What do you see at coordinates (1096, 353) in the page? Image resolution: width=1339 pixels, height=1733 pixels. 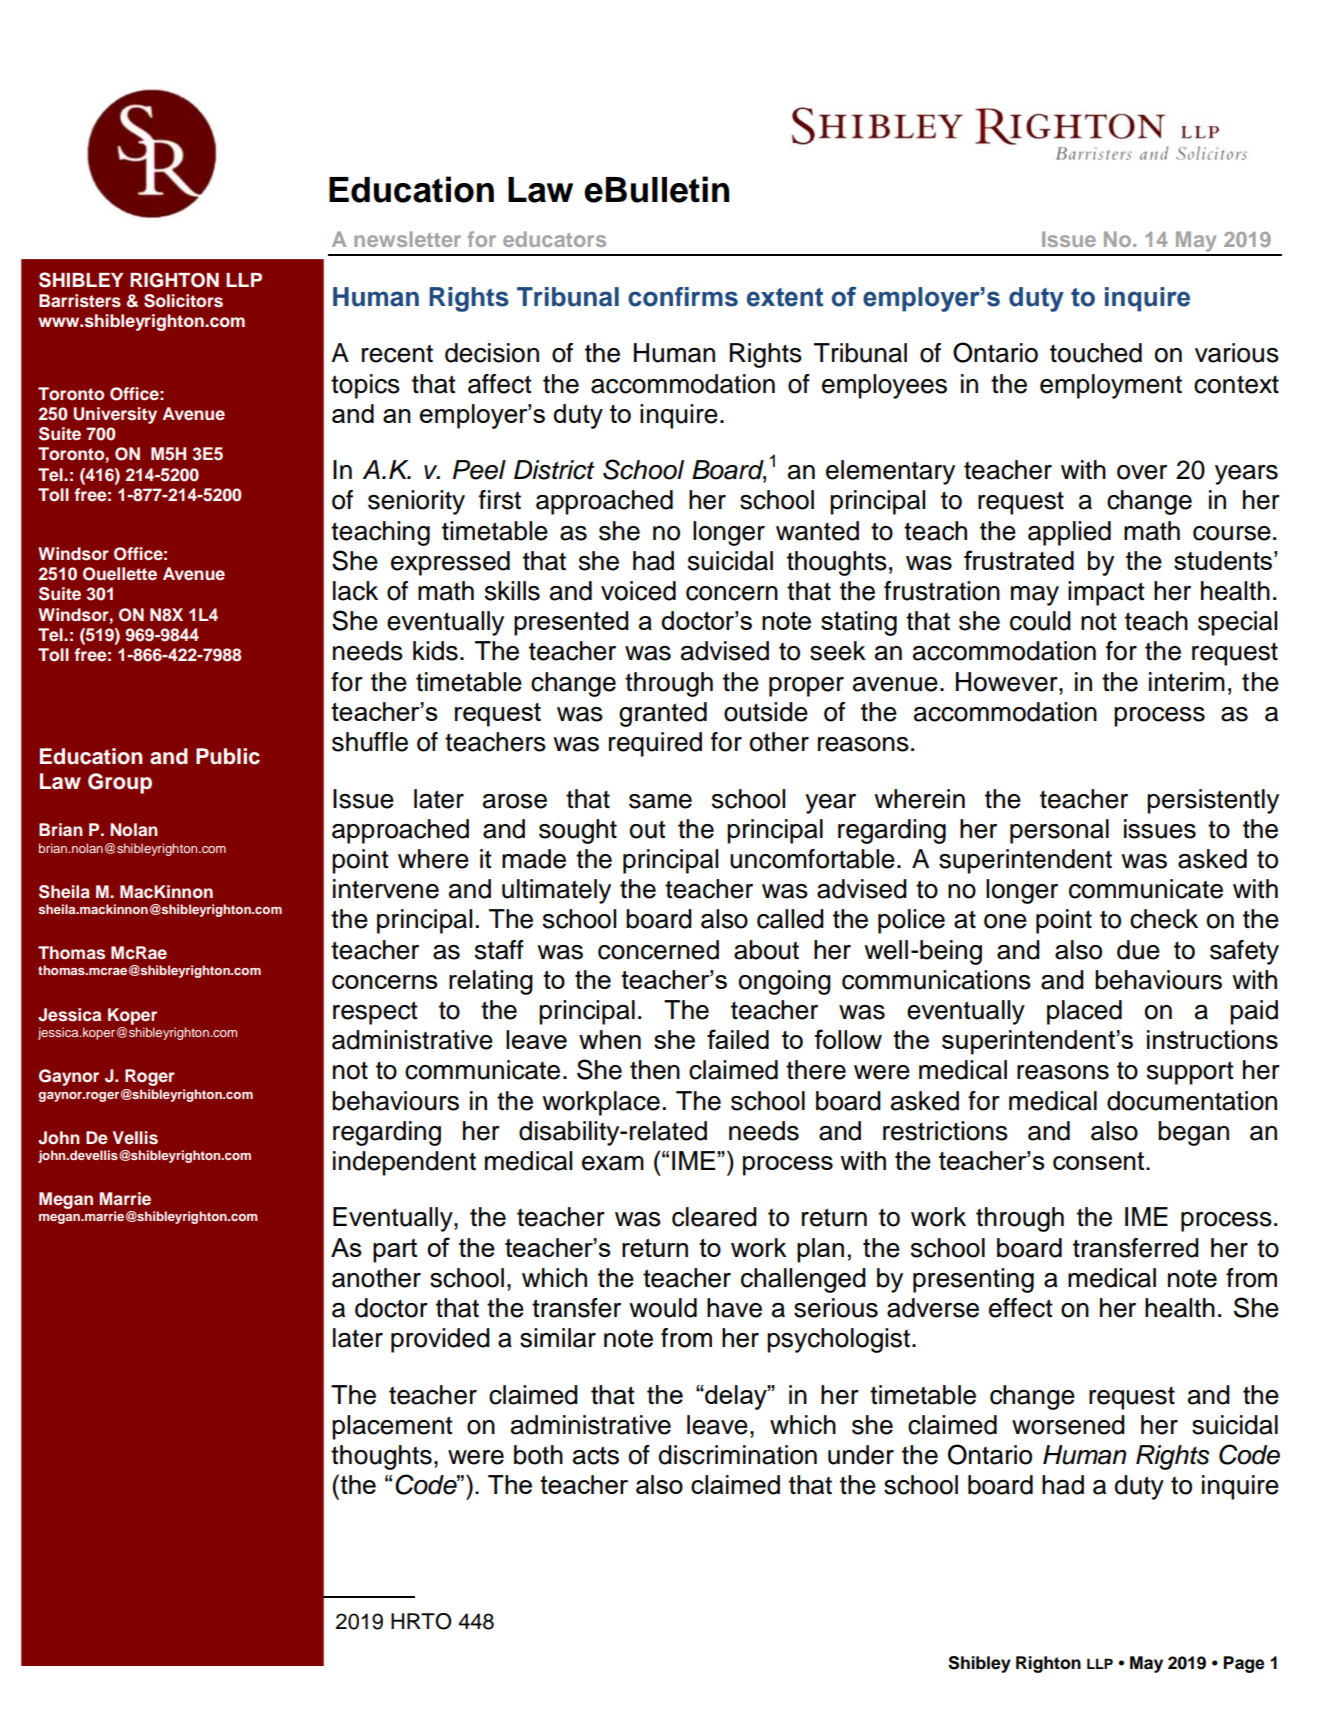 I see `touched` at bounding box center [1096, 353].
